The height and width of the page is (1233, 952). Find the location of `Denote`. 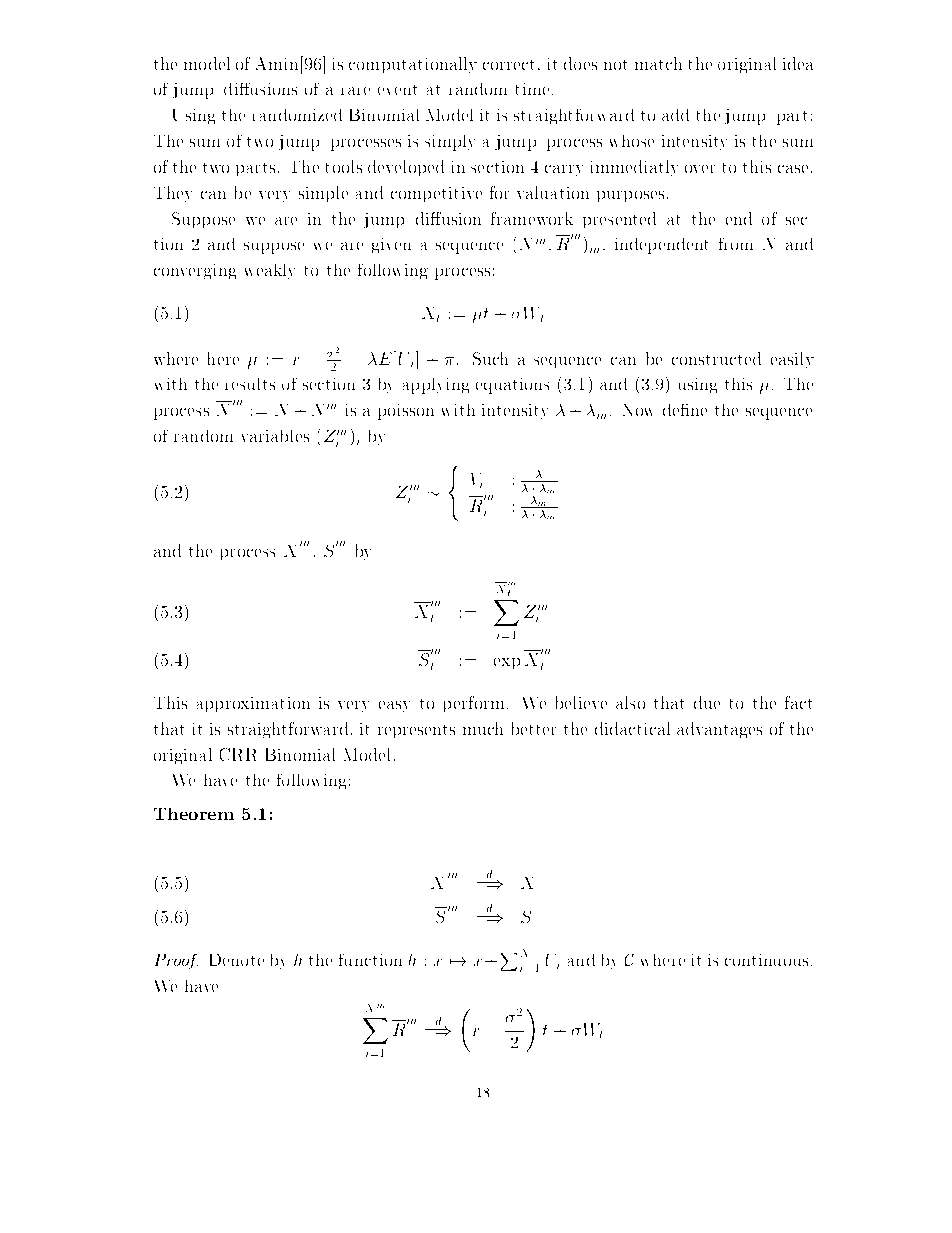

Denote is located at coordinates (237, 960).
